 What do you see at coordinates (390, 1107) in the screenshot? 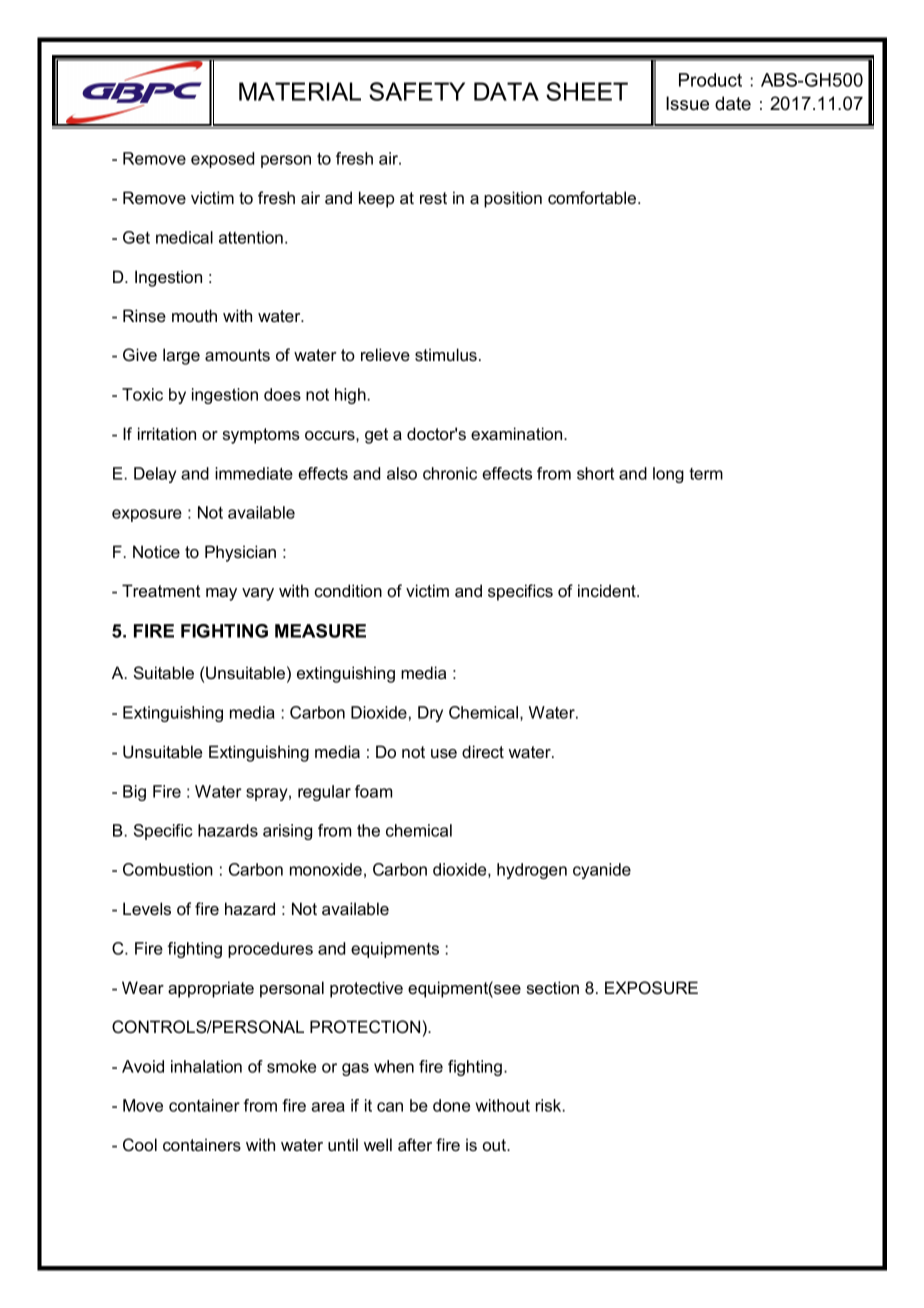
I see `can` at bounding box center [390, 1107].
